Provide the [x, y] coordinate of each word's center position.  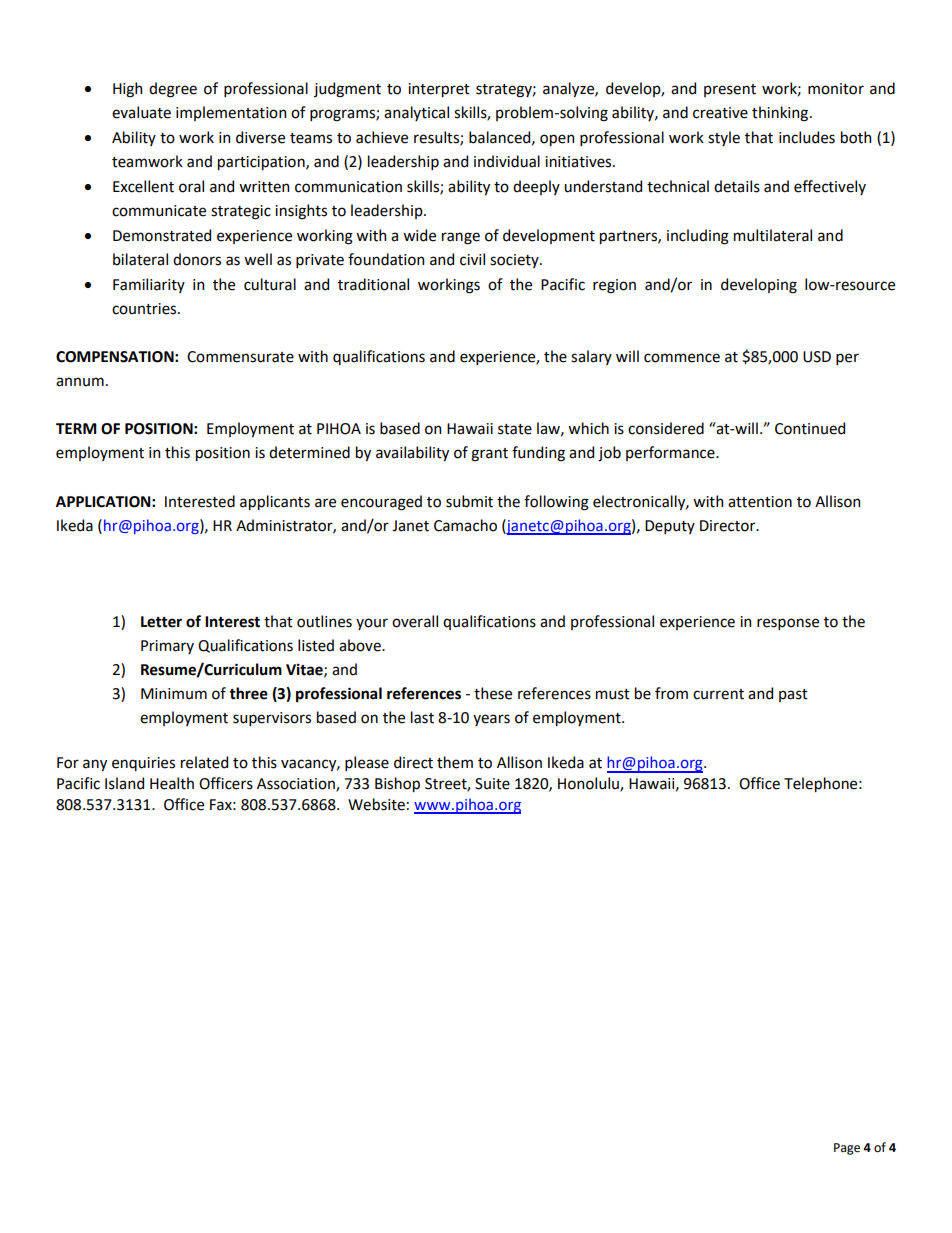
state [515, 429]
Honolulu [589, 784]
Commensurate [240, 357]
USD [817, 357]
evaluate [141, 112]
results [437, 138]
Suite [492, 784]
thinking [781, 114]
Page [847, 1149]
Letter [161, 622]
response [788, 624]
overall [415, 621]
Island [124, 783]
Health [172, 783]
